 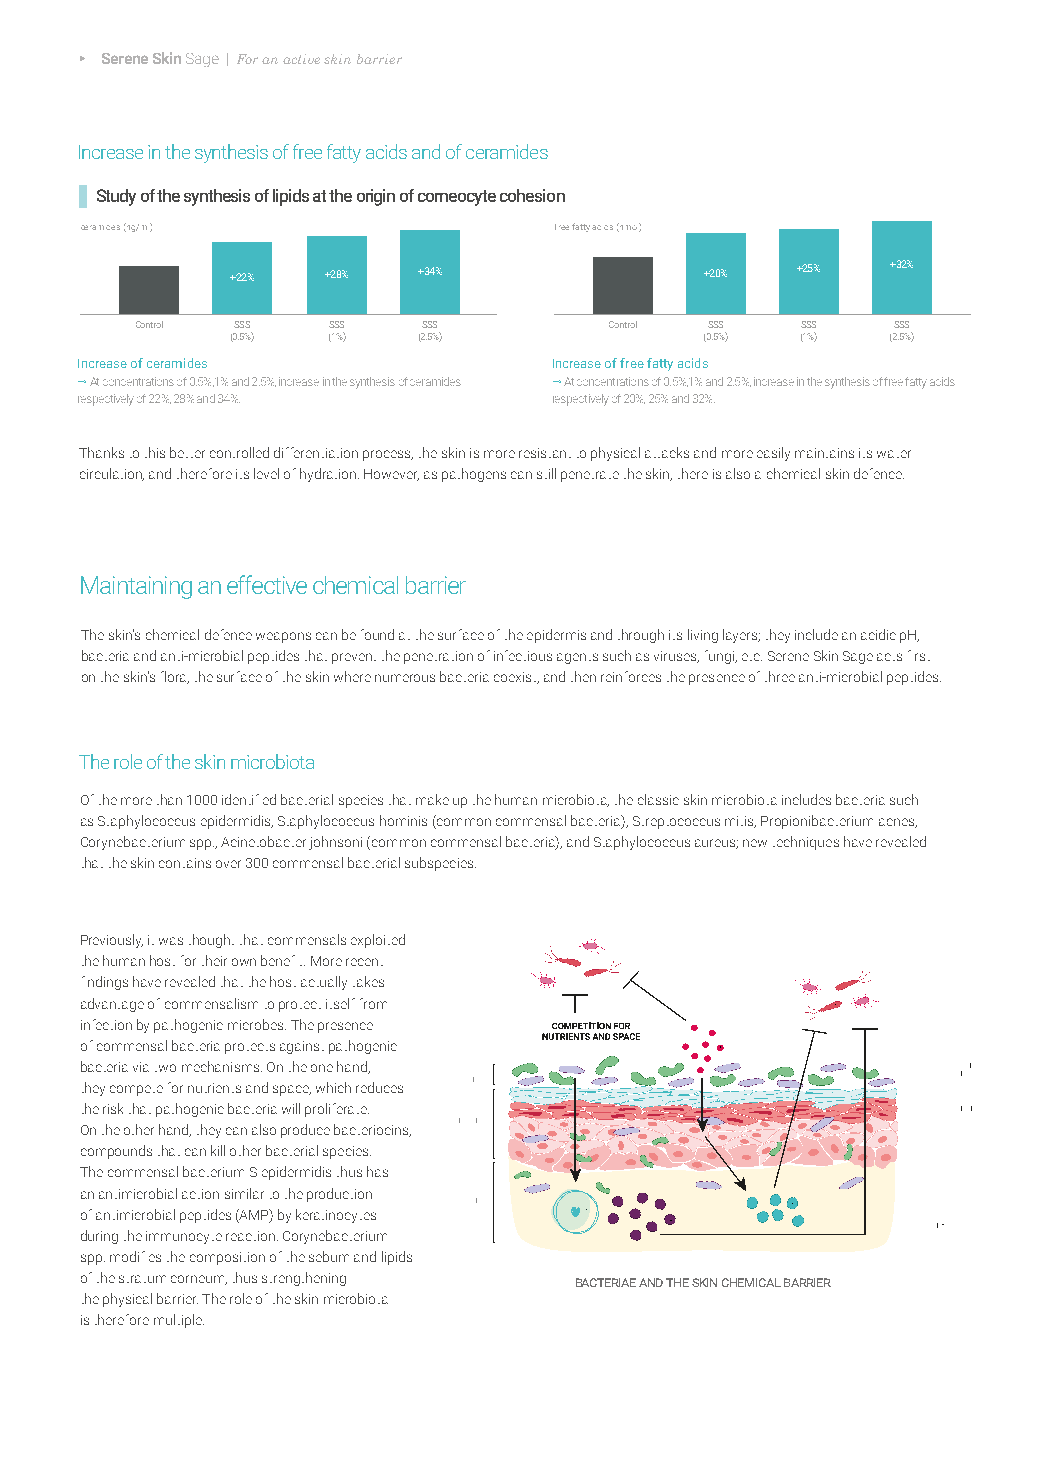 What do you see at coordinates (227, 1258) in the screenshot?
I see `composition` at bounding box center [227, 1258].
